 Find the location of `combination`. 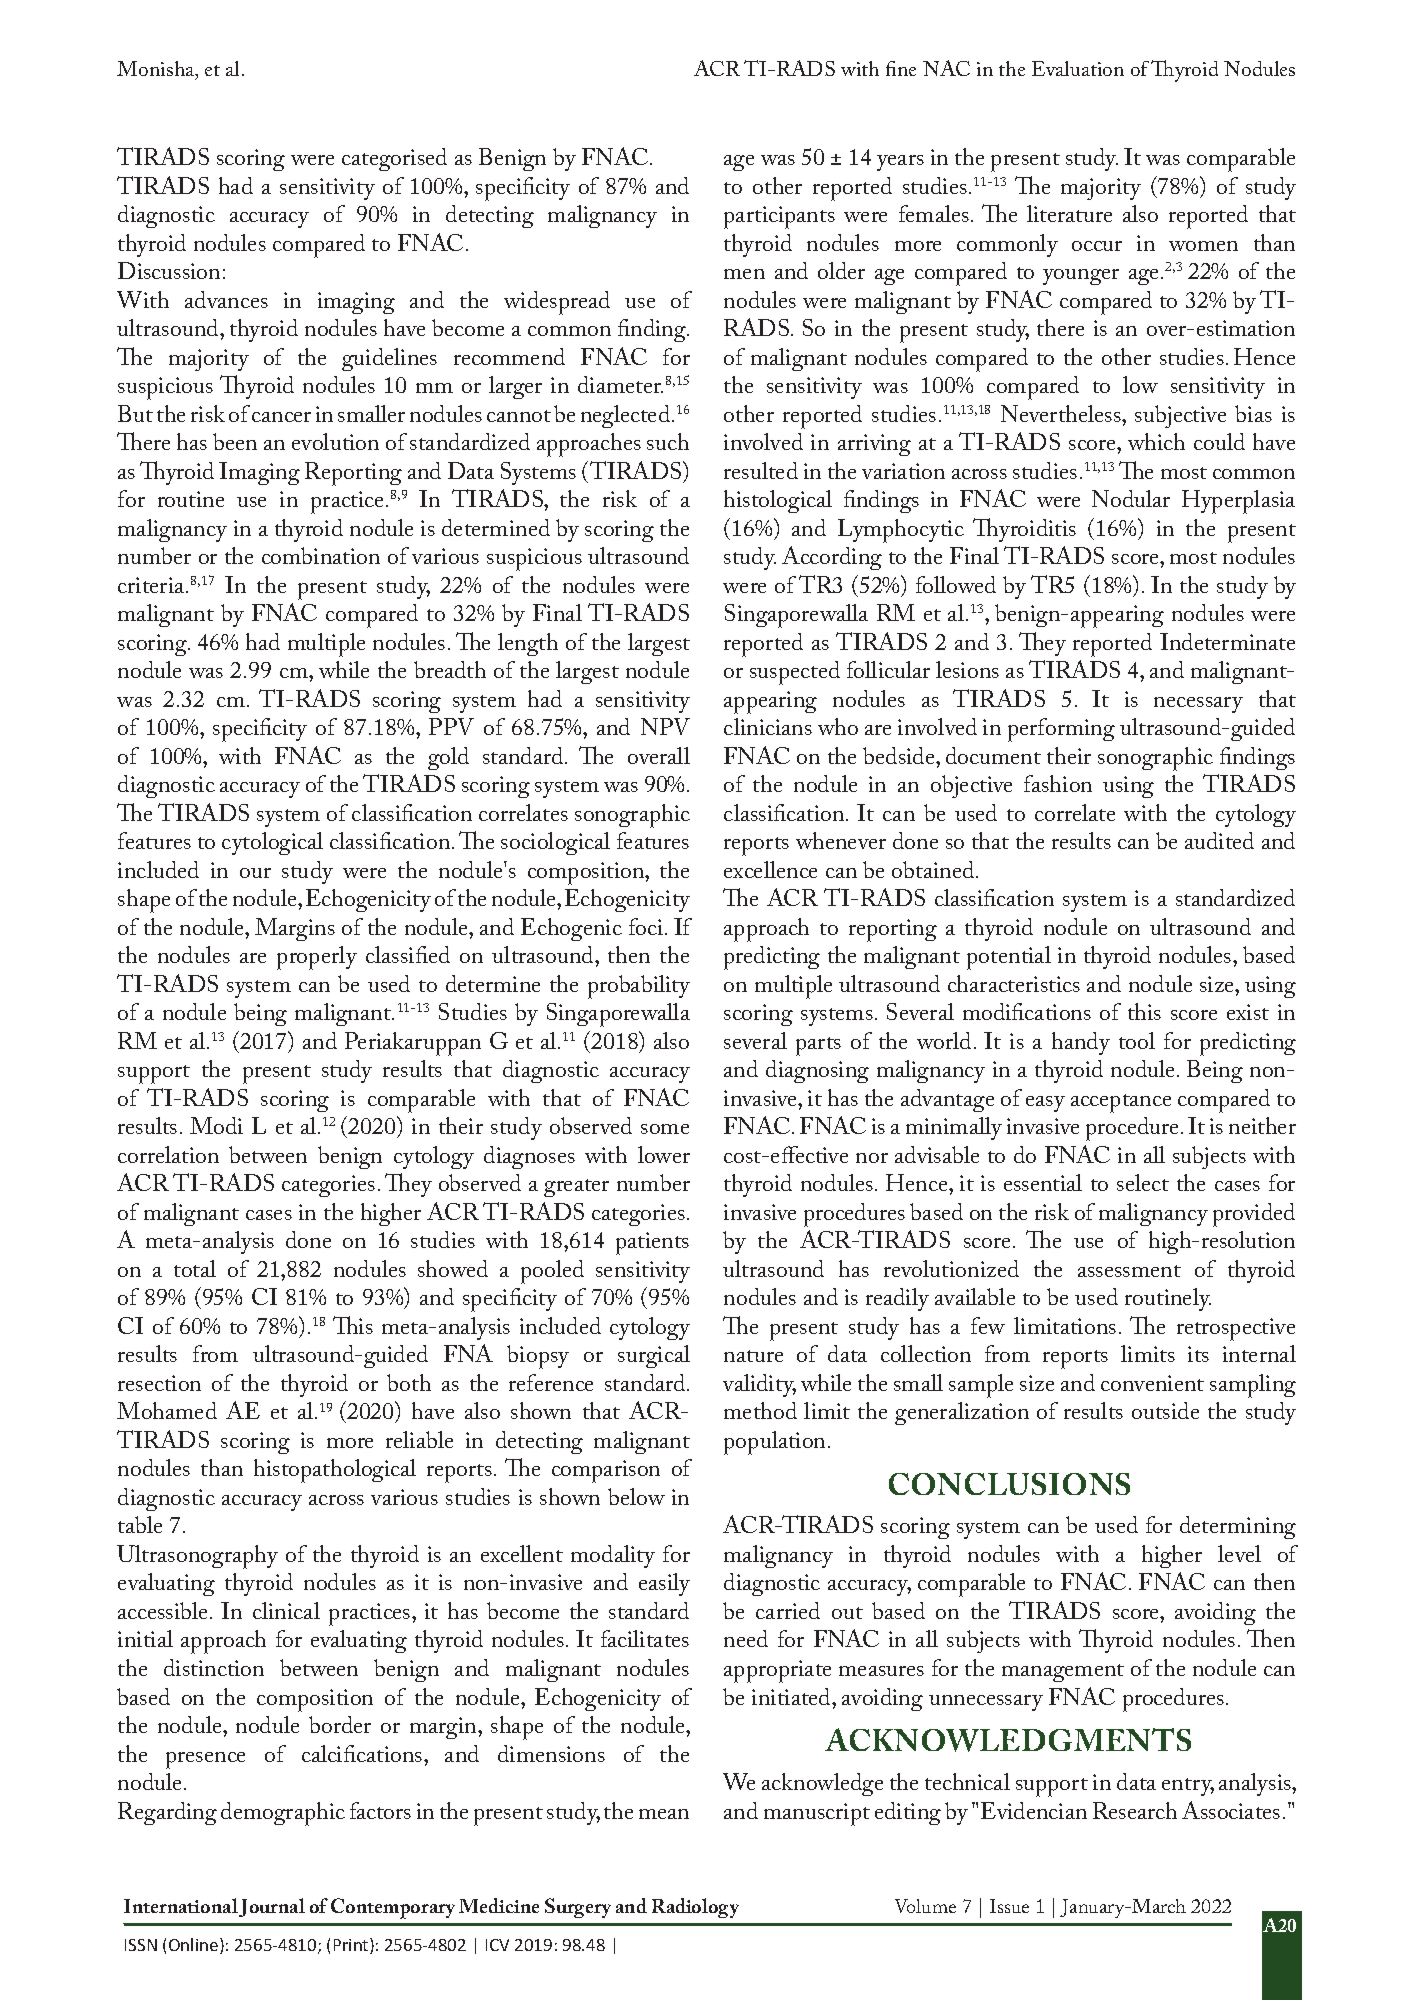

combination is located at coordinates (321, 555).
